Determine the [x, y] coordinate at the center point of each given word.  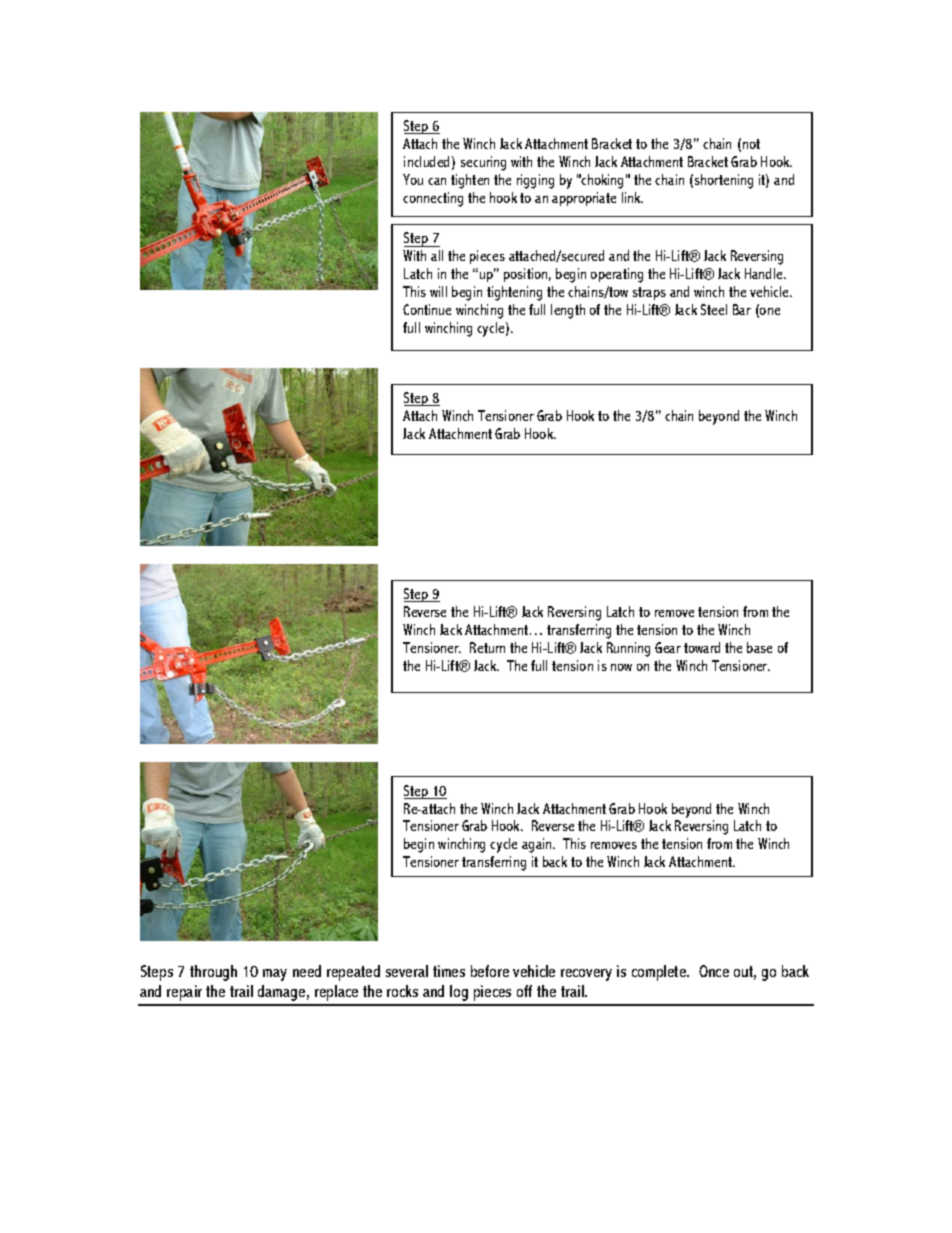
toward [702, 647]
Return [487, 647]
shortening [724, 181]
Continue [427, 309]
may [275, 975]
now [621, 667]
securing [483, 163]
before [490, 971]
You [413, 179]
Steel [714, 309]
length [568, 311]
